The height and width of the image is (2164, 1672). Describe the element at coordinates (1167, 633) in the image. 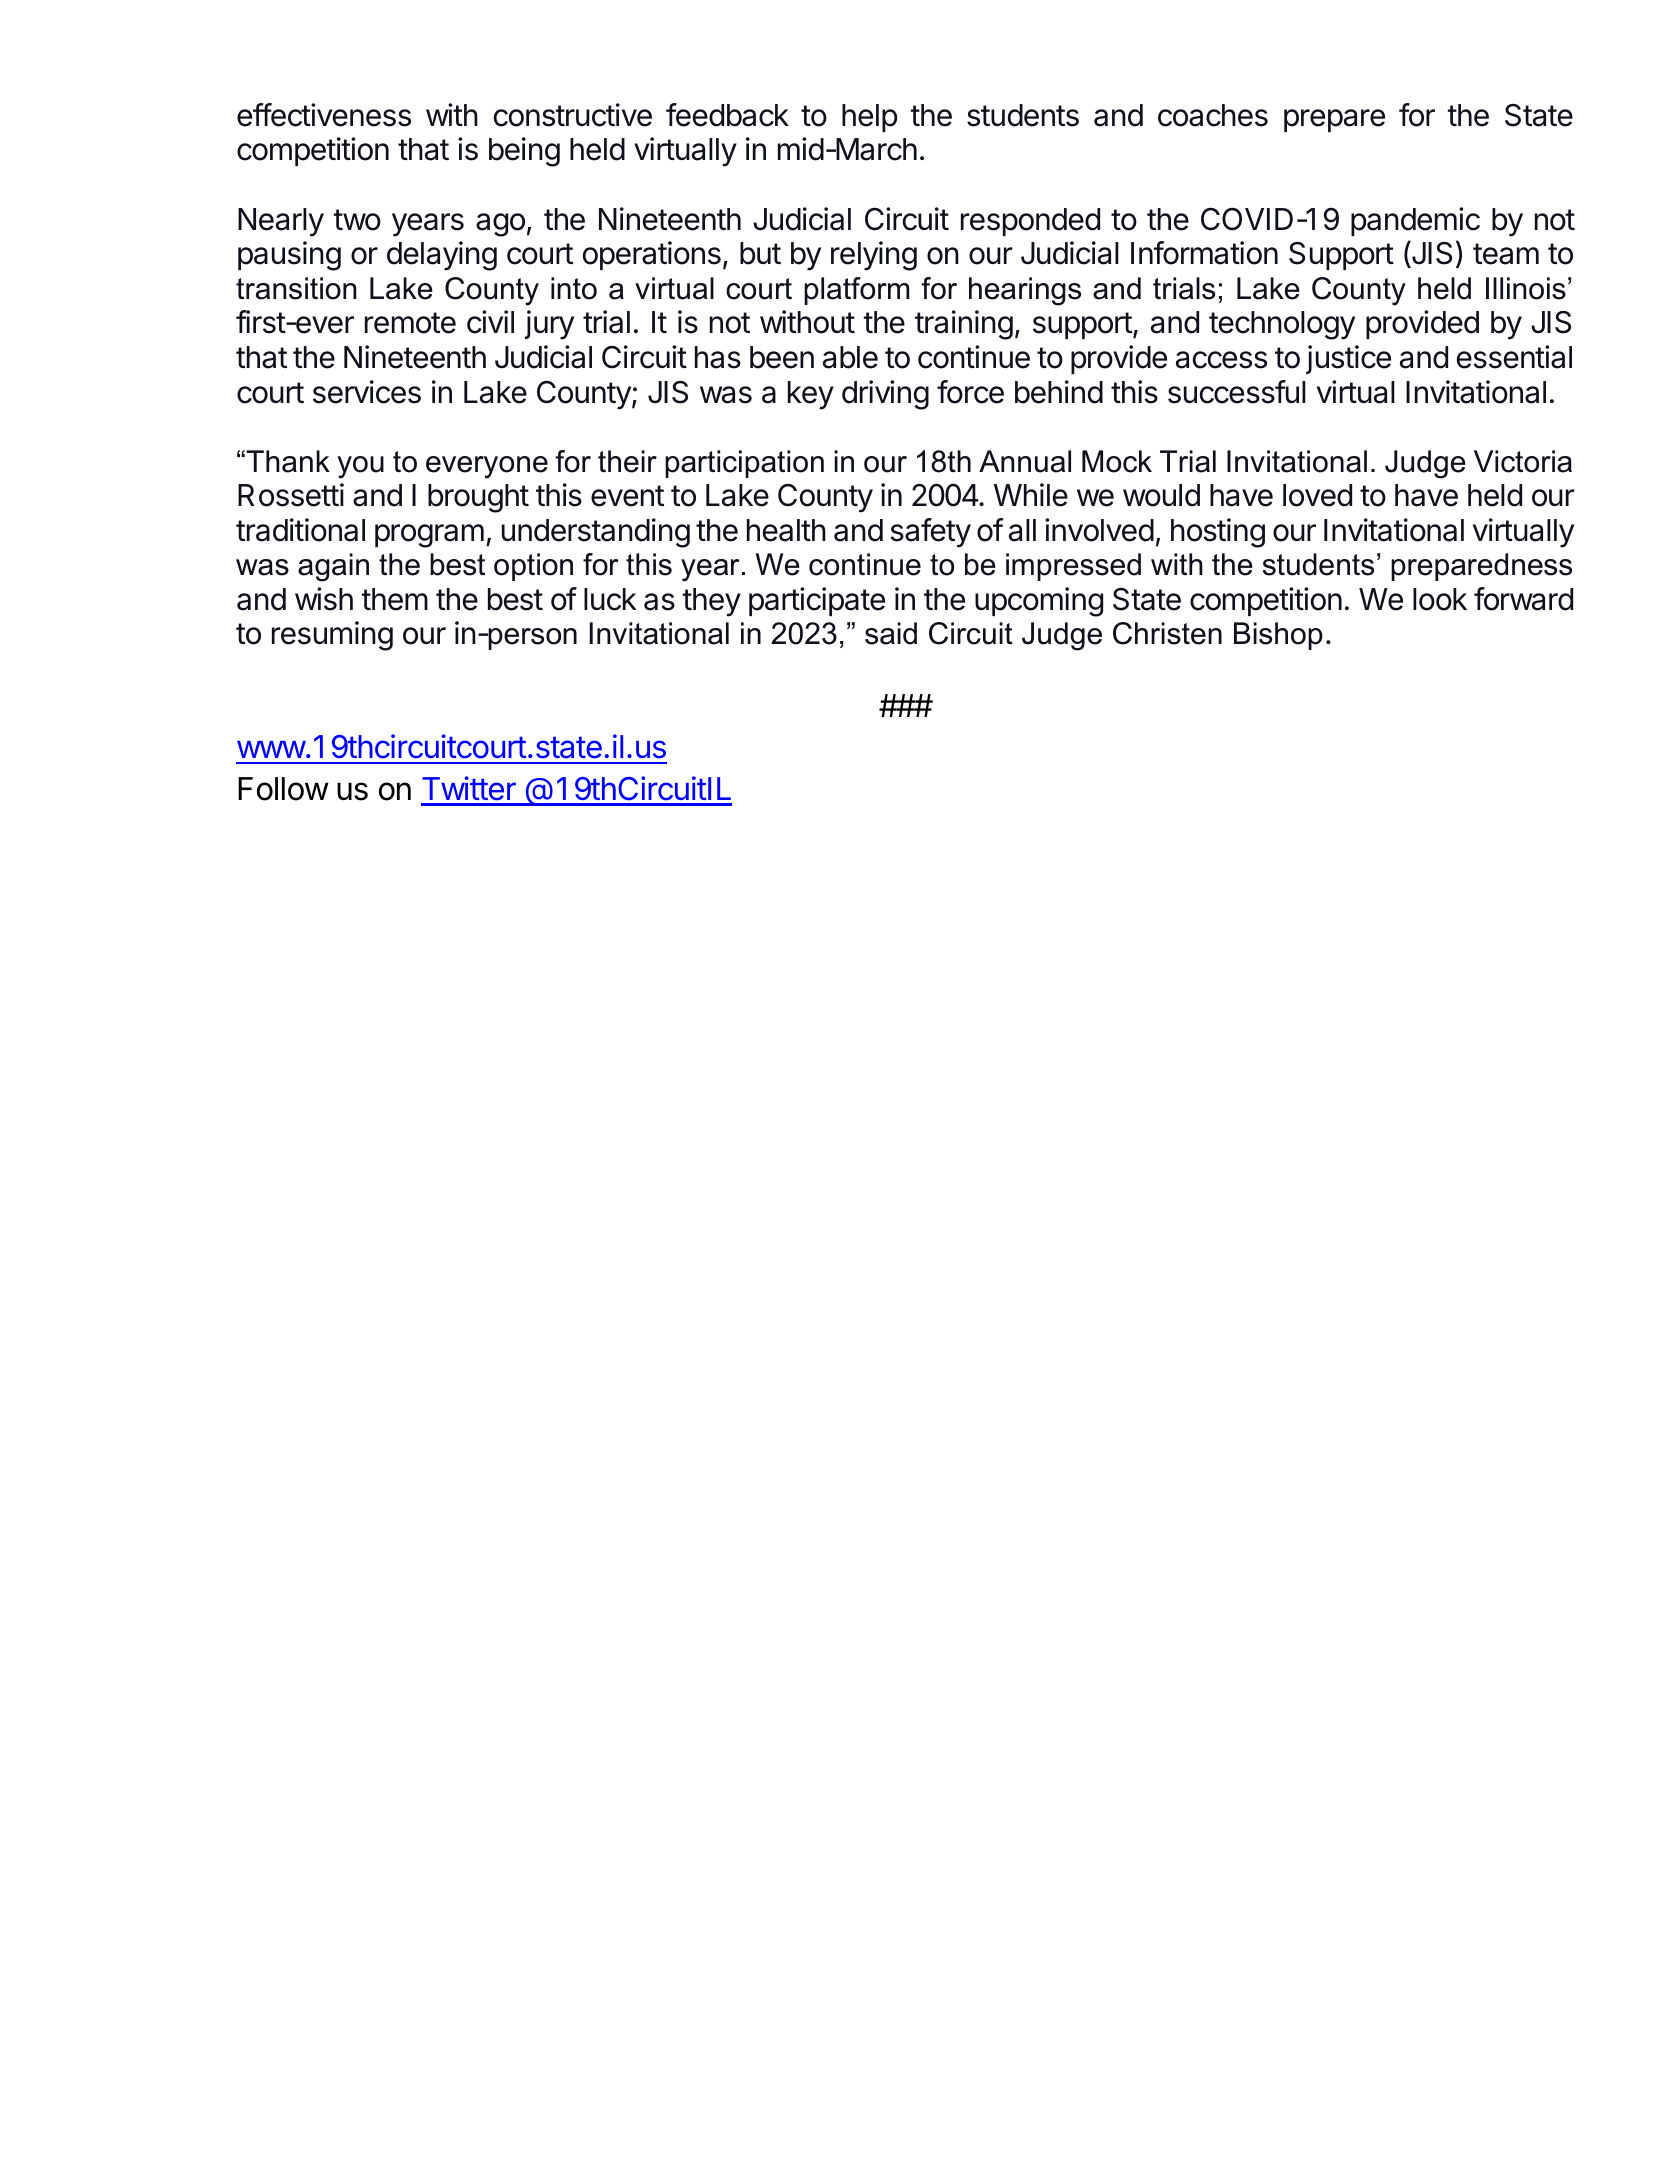

I see `Christen` at that location.
